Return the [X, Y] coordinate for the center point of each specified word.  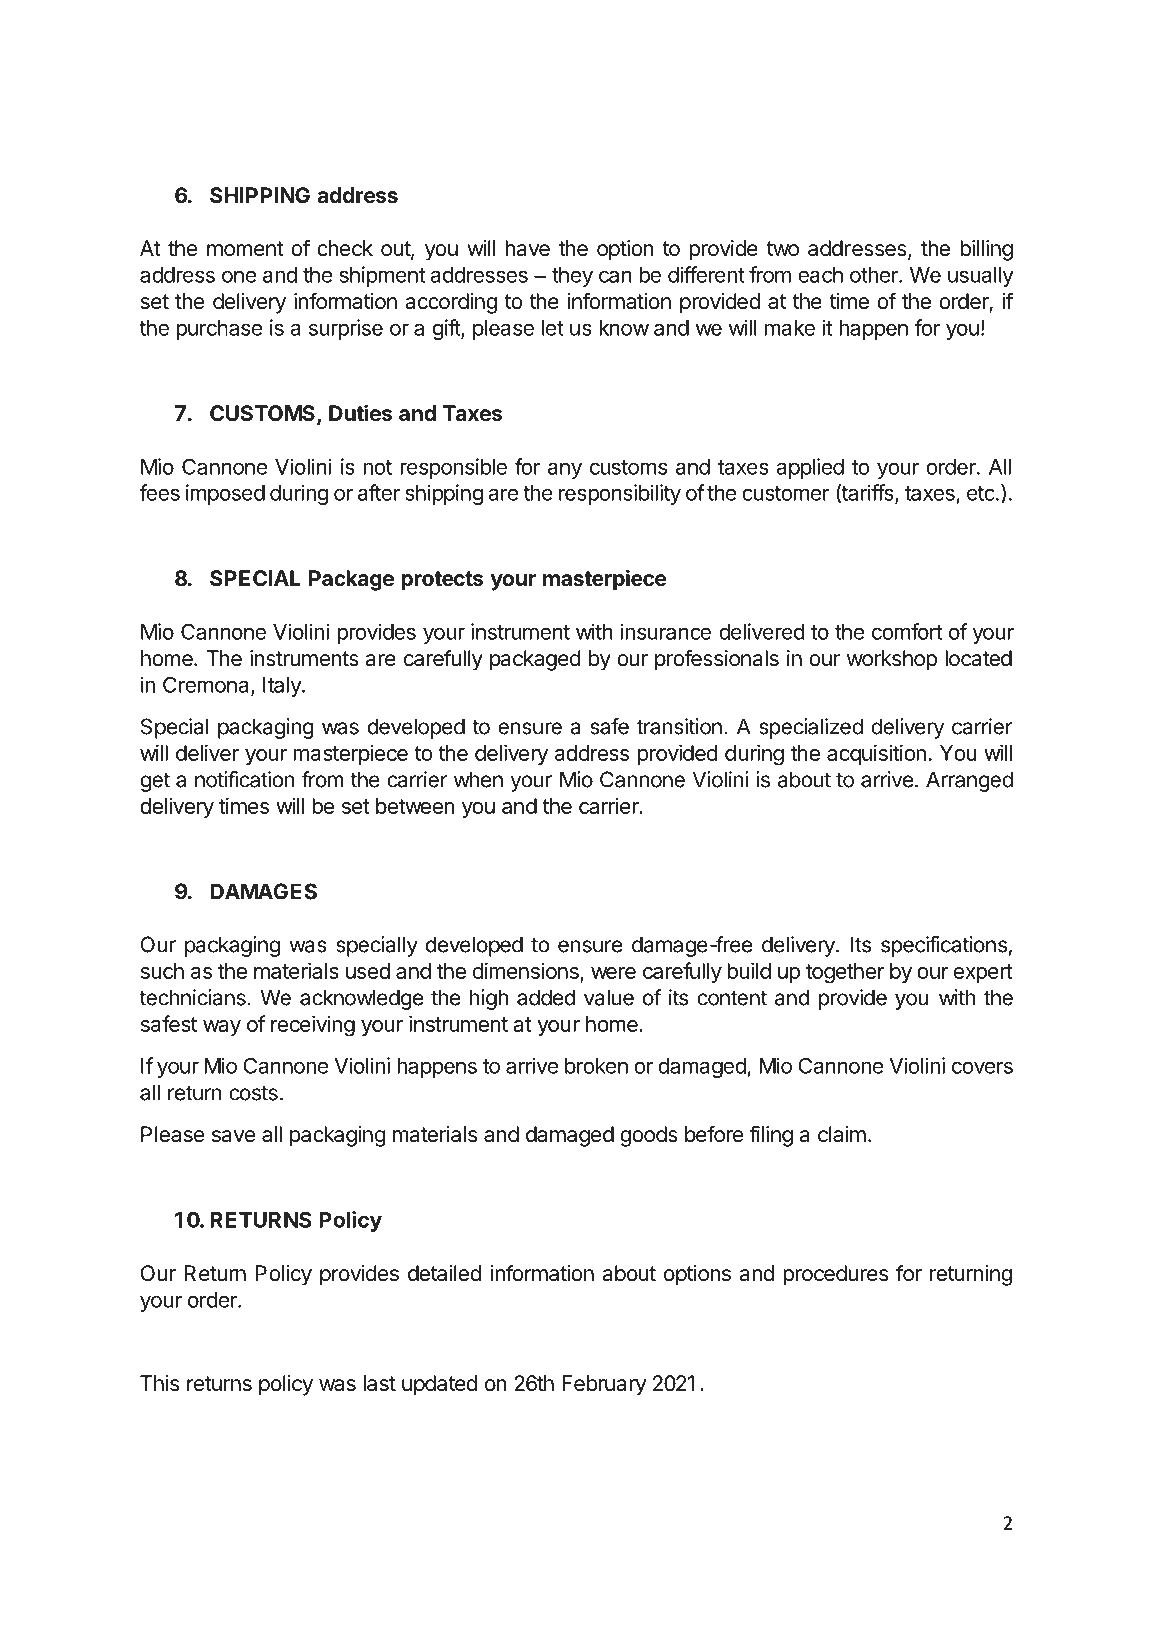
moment [245, 249]
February [604, 1385]
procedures [835, 1275]
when [478, 779]
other [875, 275]
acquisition [876, 754]
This [159, 1383]
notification [245, 779]
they [572, 277]
